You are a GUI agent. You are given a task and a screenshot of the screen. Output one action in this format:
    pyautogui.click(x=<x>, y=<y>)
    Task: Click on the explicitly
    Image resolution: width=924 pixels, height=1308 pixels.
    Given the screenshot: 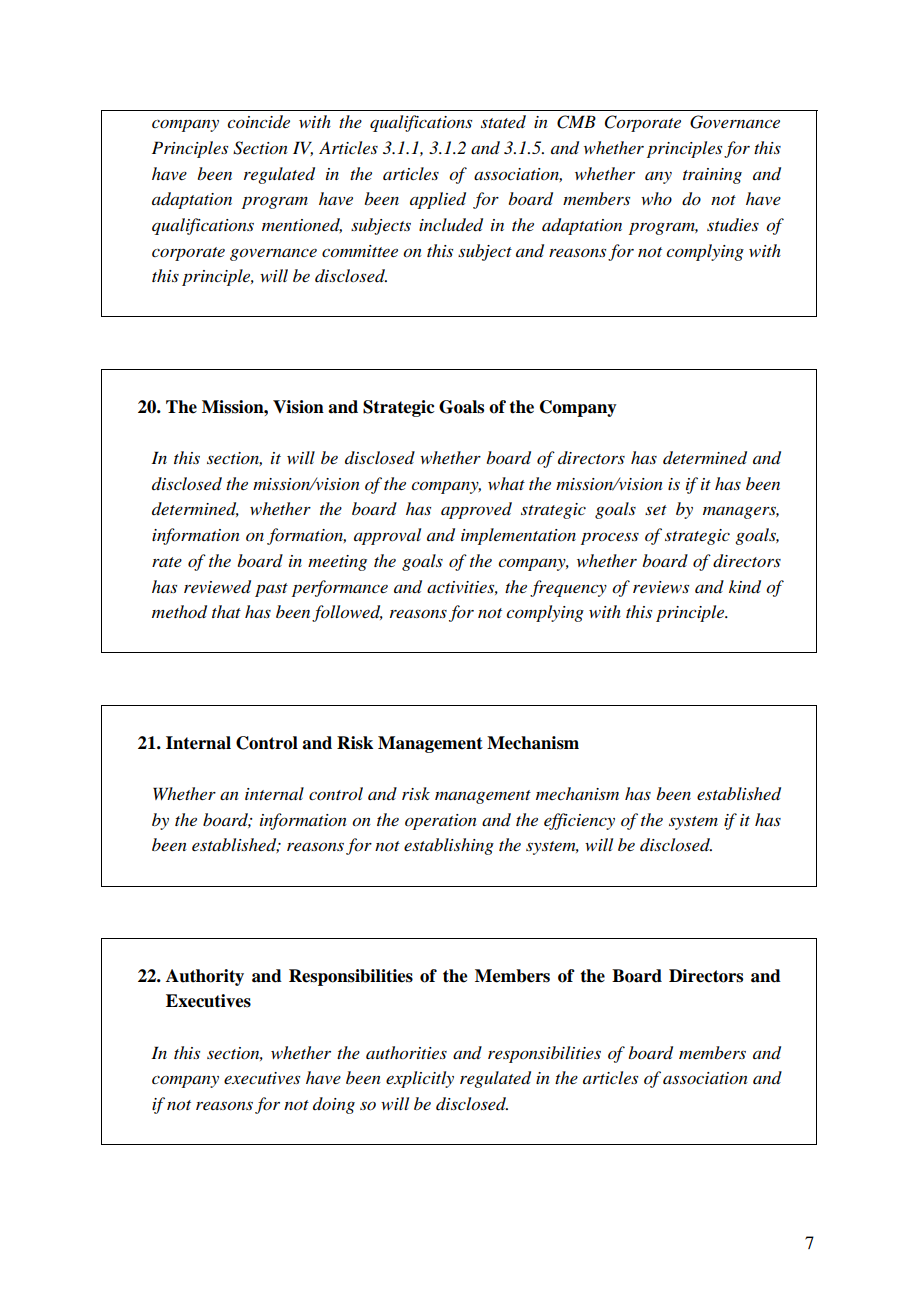 What is the action you would take?
    pyautogui.click(x=420, y=1079)
